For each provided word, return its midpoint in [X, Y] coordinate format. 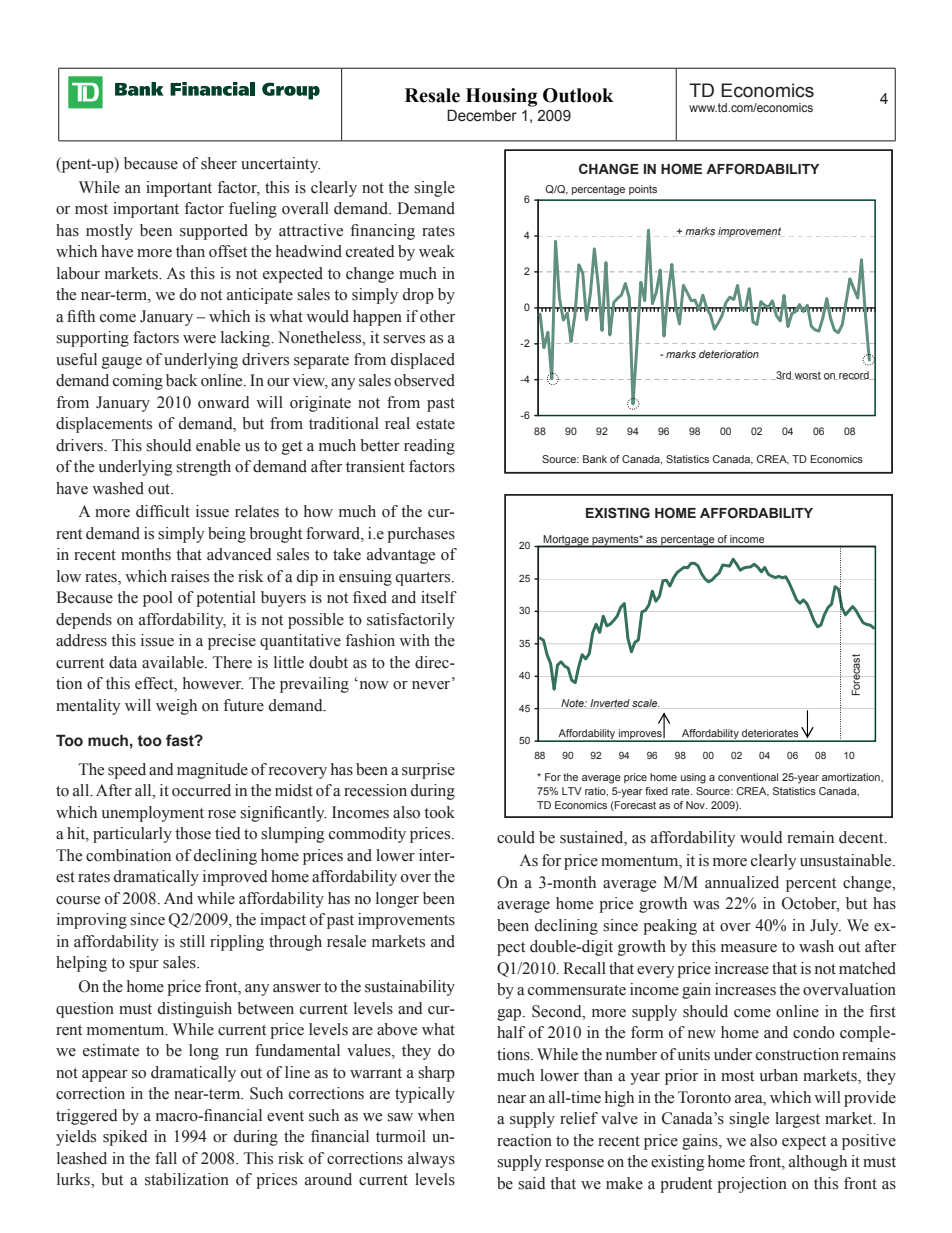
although [818, 1163]
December [482, 115]
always [431, 1160]
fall [166, 1158]
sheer [219, 163]
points [643, 190]
